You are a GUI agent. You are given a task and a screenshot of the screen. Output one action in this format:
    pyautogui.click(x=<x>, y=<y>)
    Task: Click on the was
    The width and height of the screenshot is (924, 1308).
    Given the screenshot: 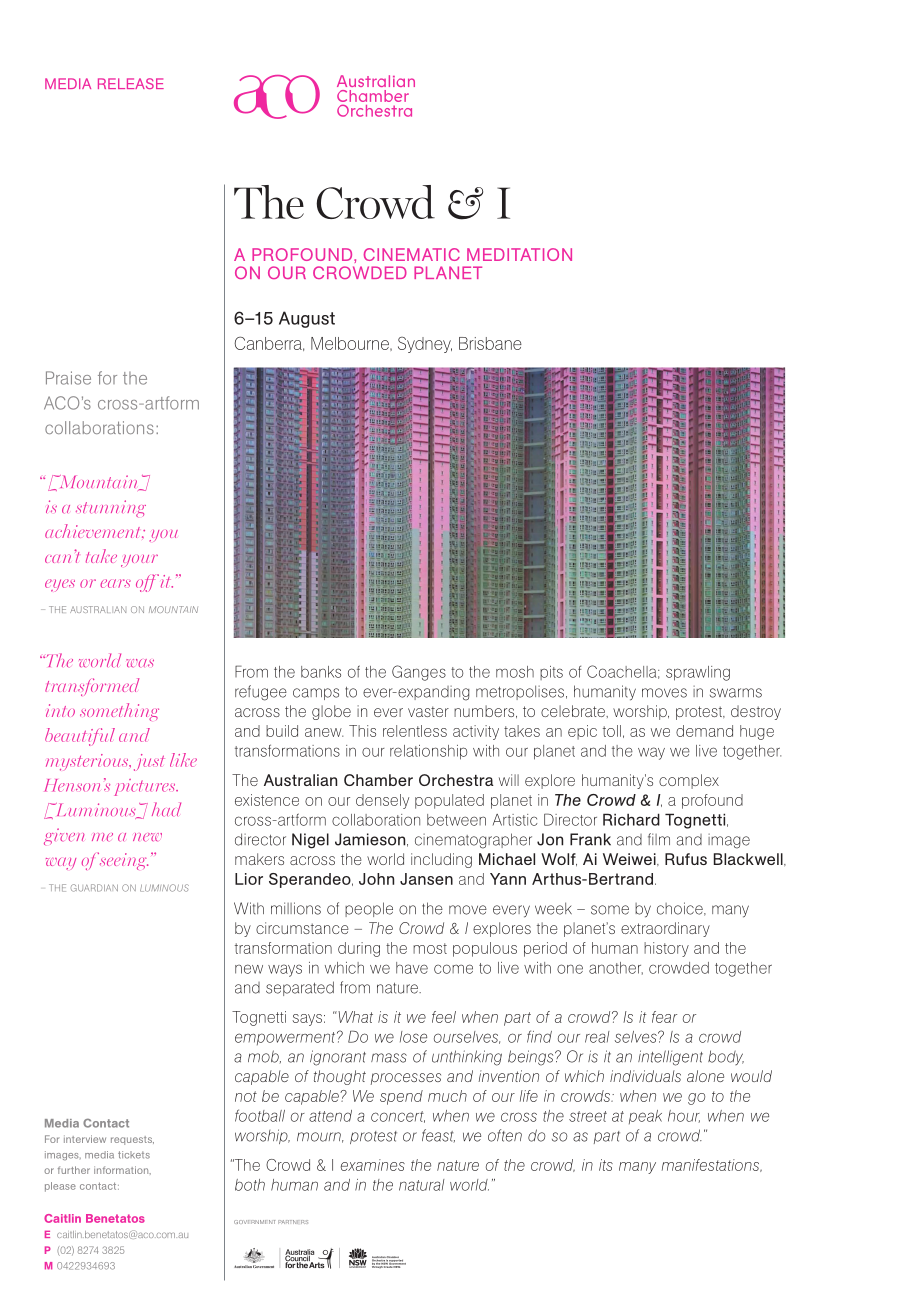 What is the action you would take?
    pyautogui.click(x=140, y=663)
